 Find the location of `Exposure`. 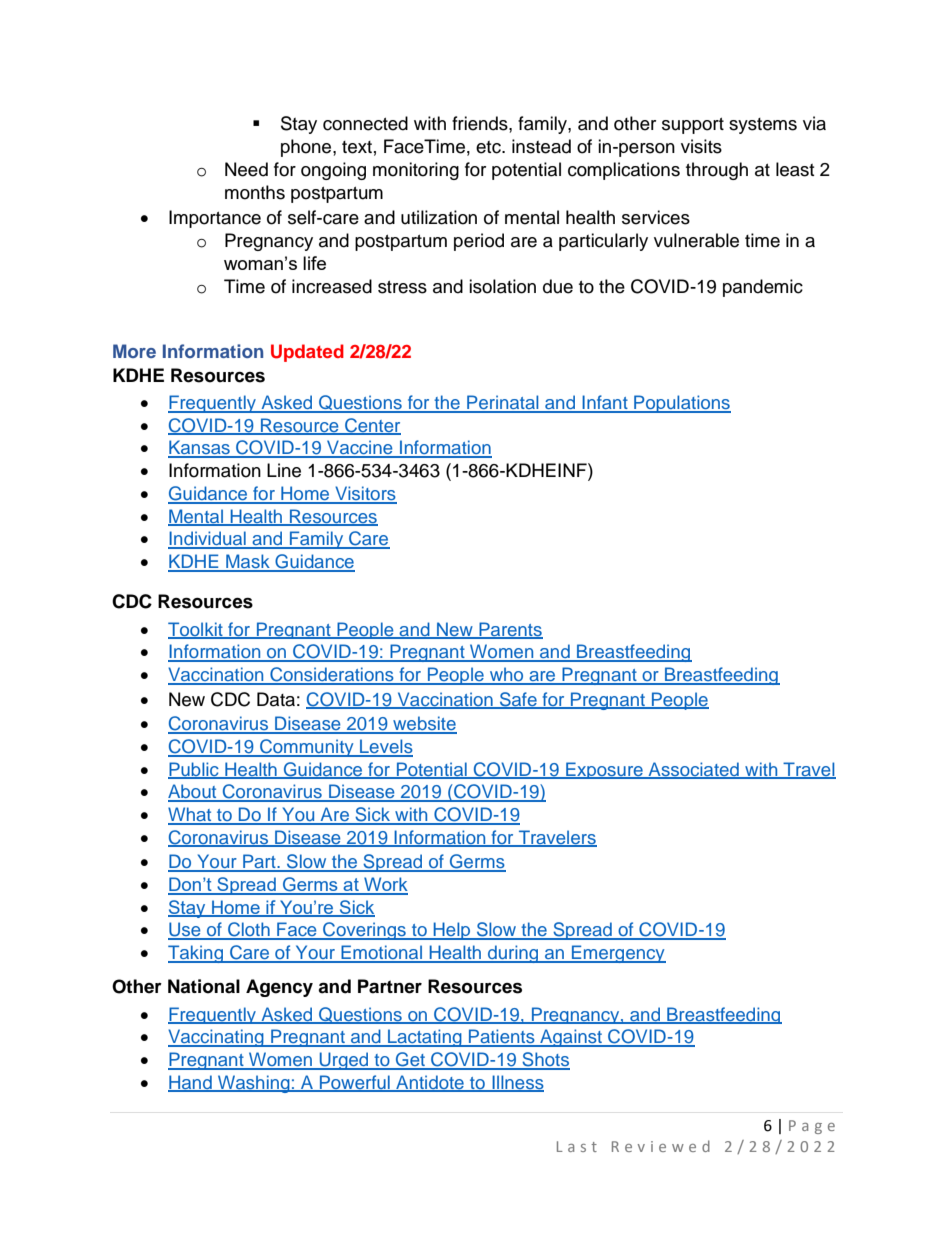

Exposure is located at coordinates (604, 770).
